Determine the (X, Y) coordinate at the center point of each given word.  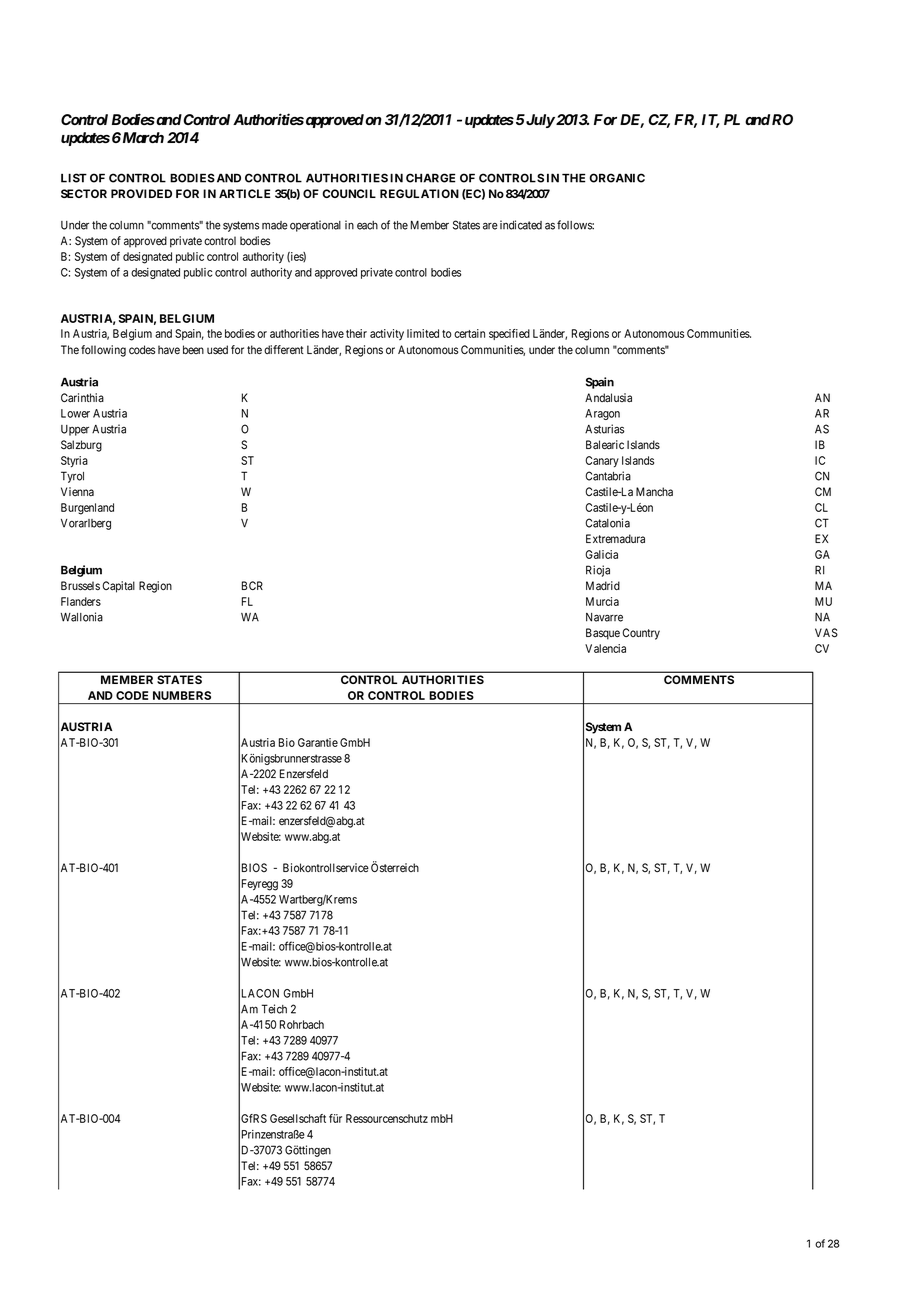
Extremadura (615, 539)
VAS (826, 633)
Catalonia (607, 523)
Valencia (605, 648)
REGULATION (419, 193)
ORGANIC (617, 178)
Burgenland (87, 509)
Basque (603, 634)
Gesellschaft (298, 1118)
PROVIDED (141, 193)
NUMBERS (182, 695)
